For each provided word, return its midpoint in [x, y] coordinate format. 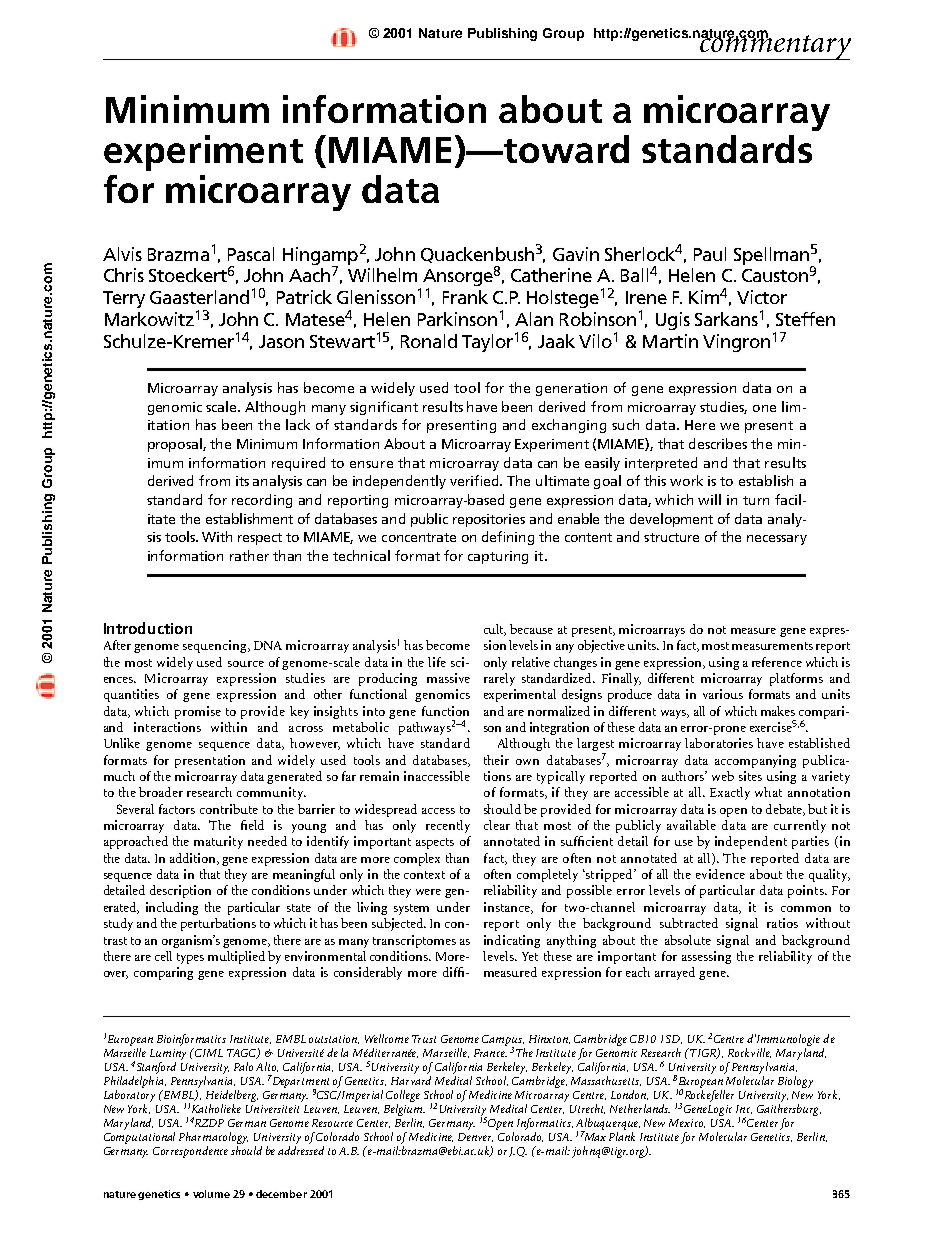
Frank [465, 297]
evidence [720, 874]
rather [249, 555]
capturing [498, 557]
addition [194, 859]
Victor [762, 297]
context [424, 875]
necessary [777, 540]
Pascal [251, 254]
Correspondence [190, 1152]
